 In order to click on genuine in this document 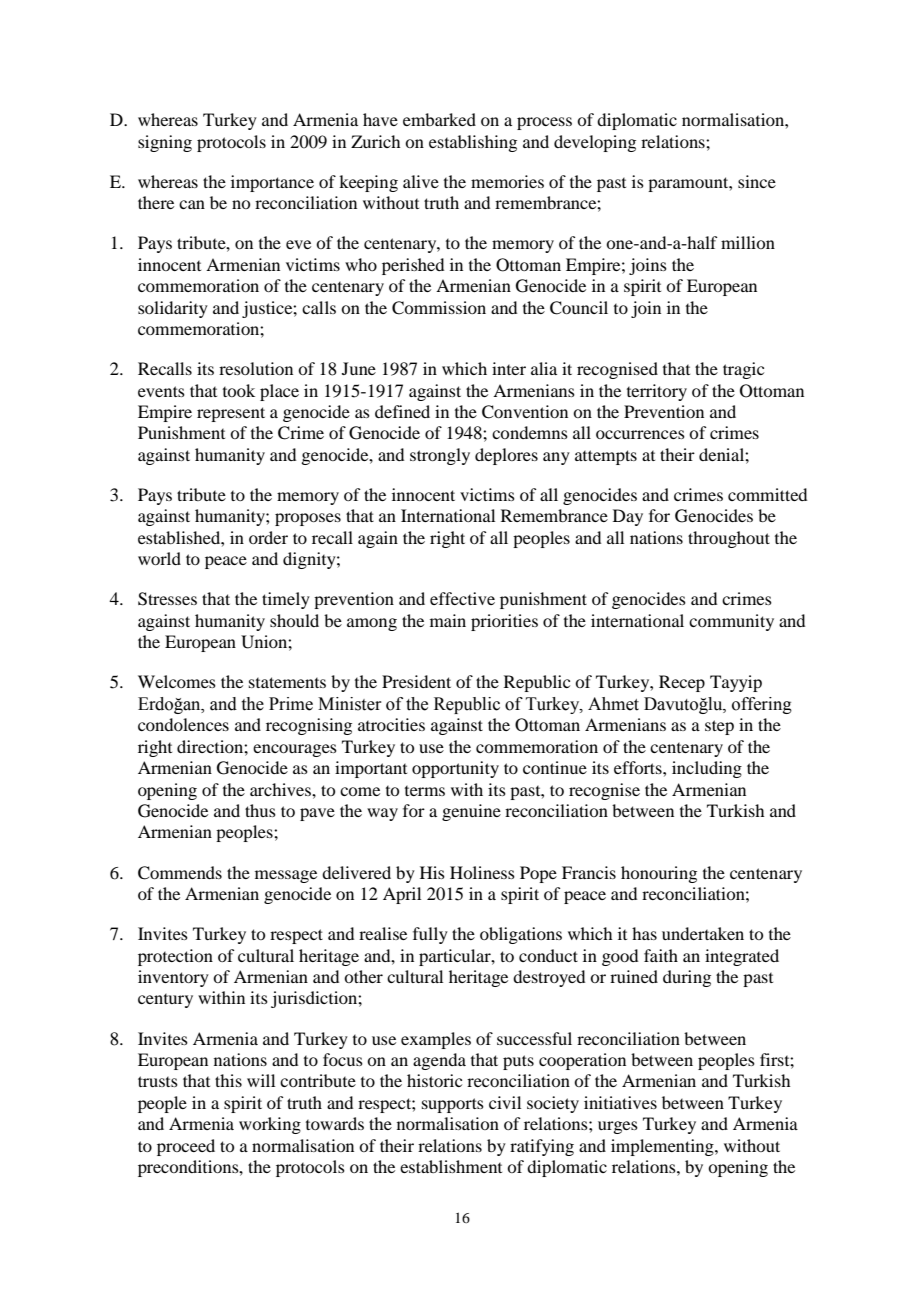, I will do `click(471, 812)`.
